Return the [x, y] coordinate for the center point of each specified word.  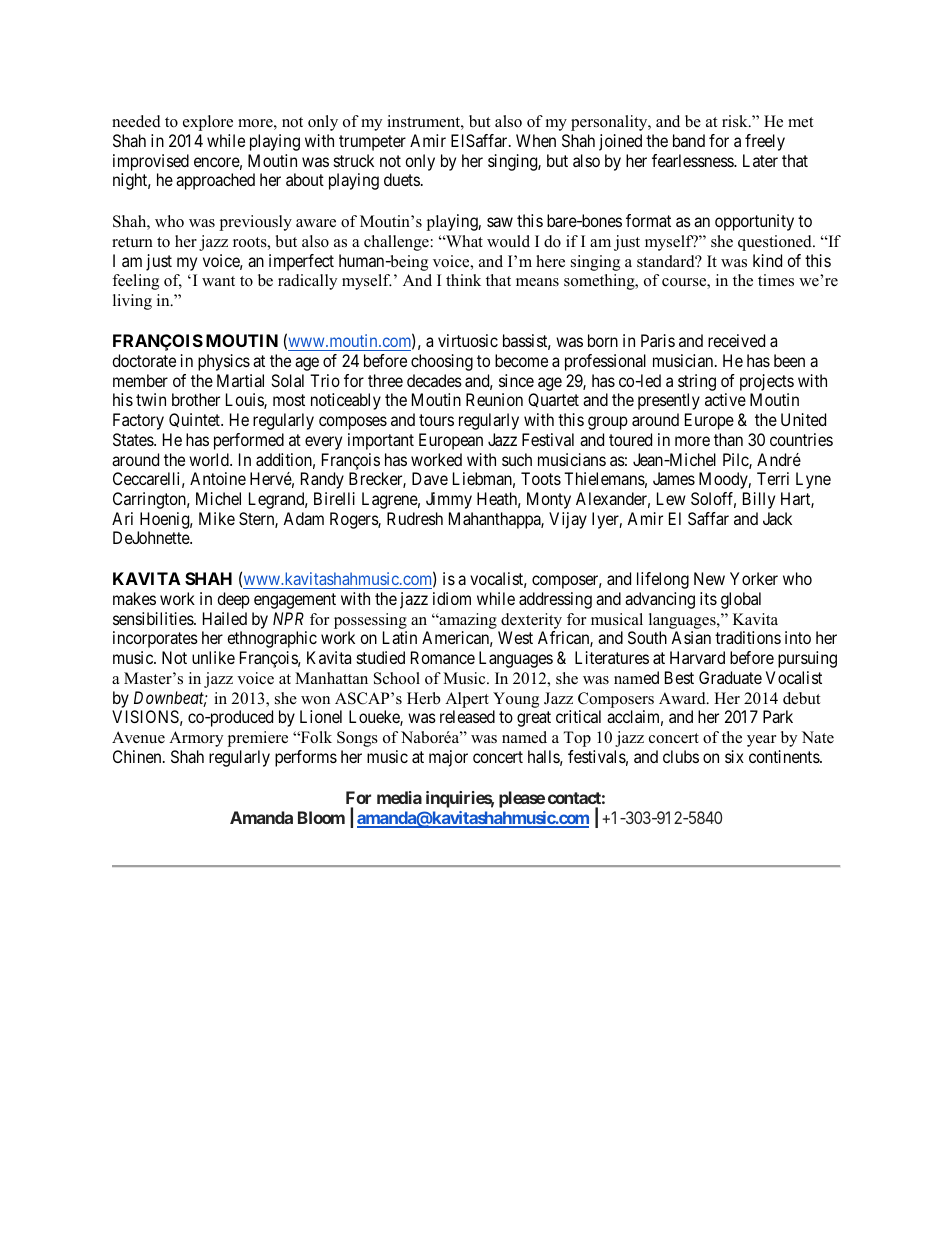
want [218, 281]
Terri [773, 478]
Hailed [225, 618]
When [536, 140]
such [517, 459]
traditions [748, 637]
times [776, 280]
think [463, 280]
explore [208, 123]
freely [765, 142]
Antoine [218, 478]
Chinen [138, 756]
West [515, 637]
